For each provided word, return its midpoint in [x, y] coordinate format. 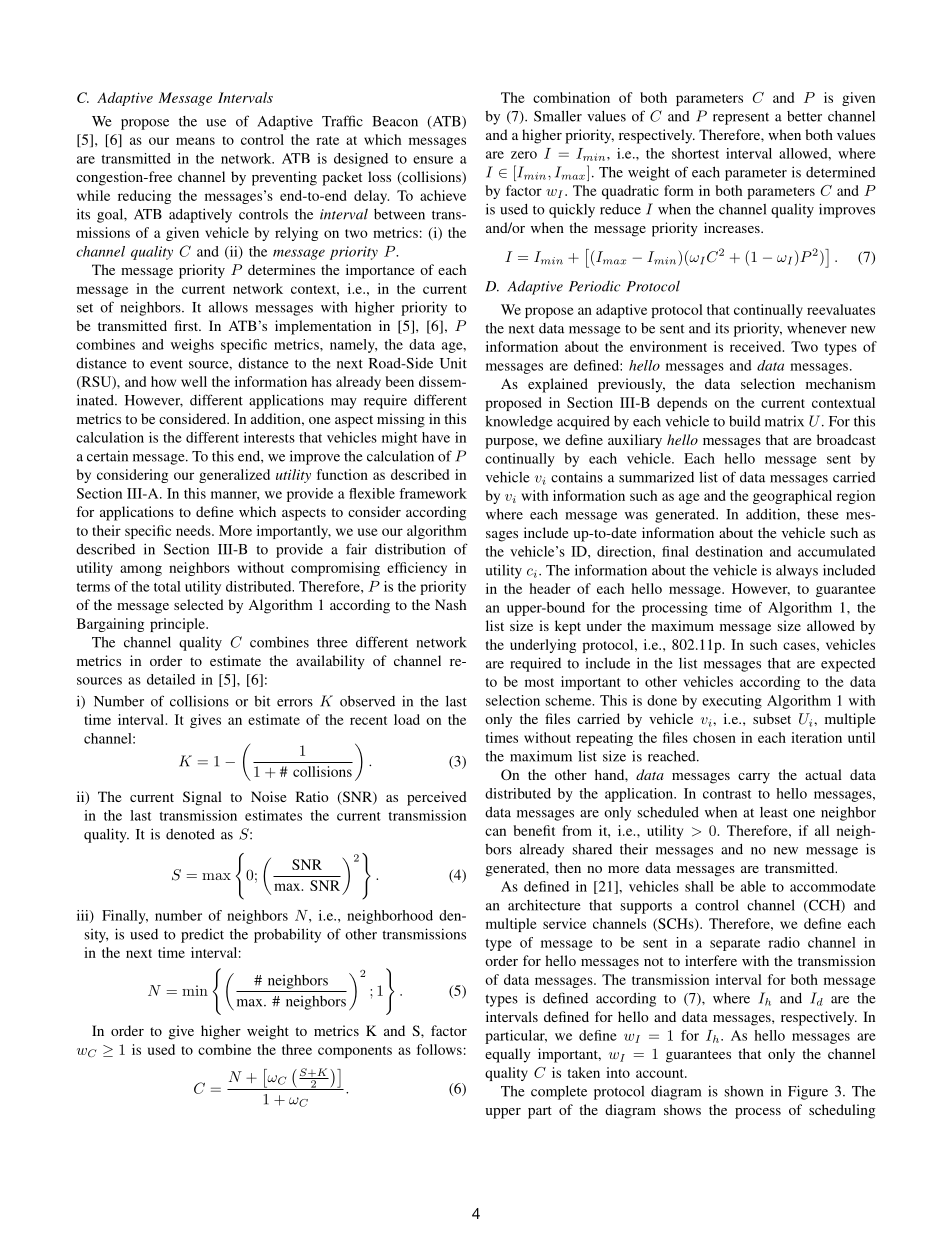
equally [508, 1055]
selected [199, 604]
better [804, 116]
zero [524, 155]
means [195, 141]
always [797, 572]
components [355, 1052]
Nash [451, 604]
